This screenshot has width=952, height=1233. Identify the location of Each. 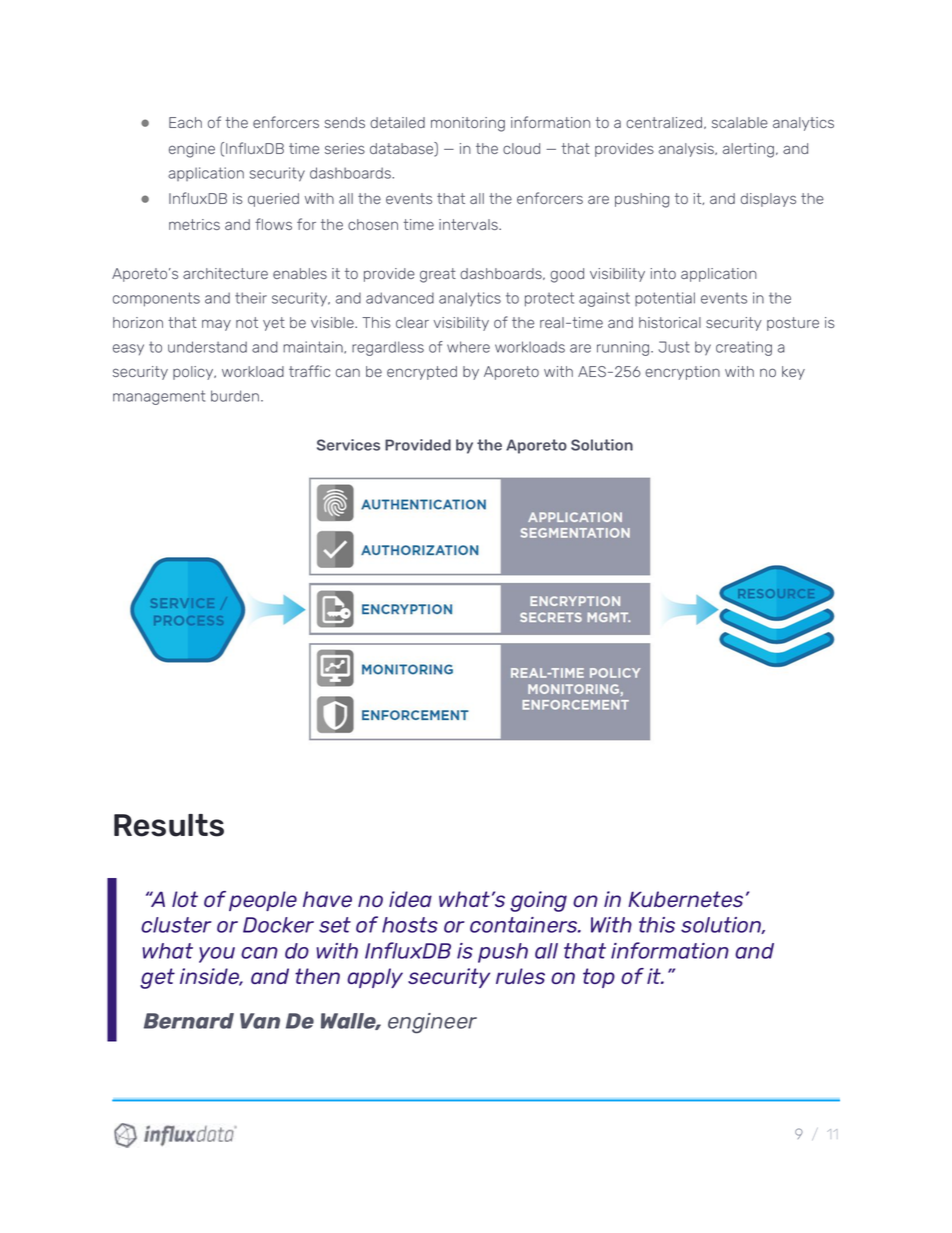
(185, 122).
